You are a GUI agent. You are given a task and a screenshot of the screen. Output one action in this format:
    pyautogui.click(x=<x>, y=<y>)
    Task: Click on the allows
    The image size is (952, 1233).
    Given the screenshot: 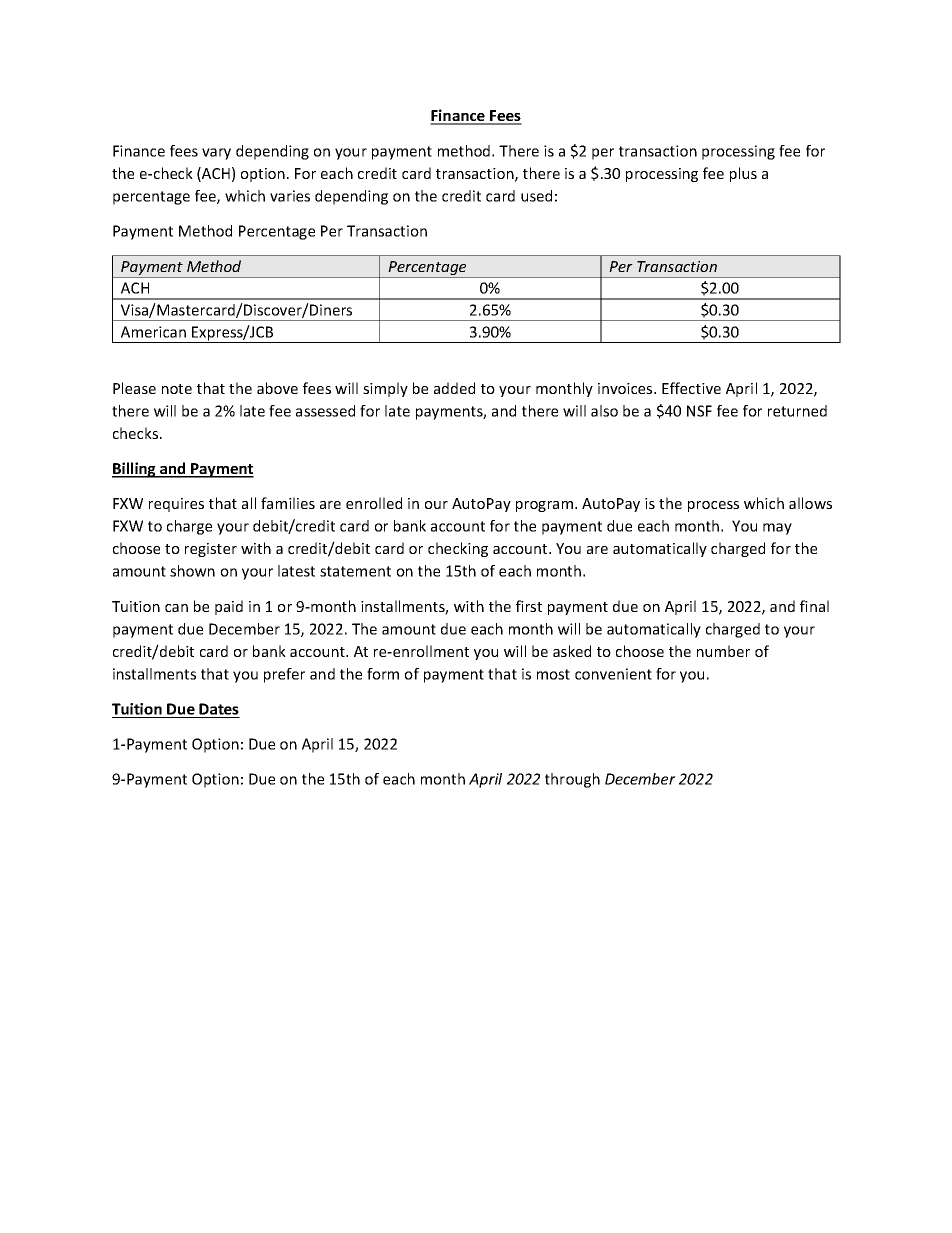 What is the action you would take?
    pyautogui.click(x=810, y=503)
